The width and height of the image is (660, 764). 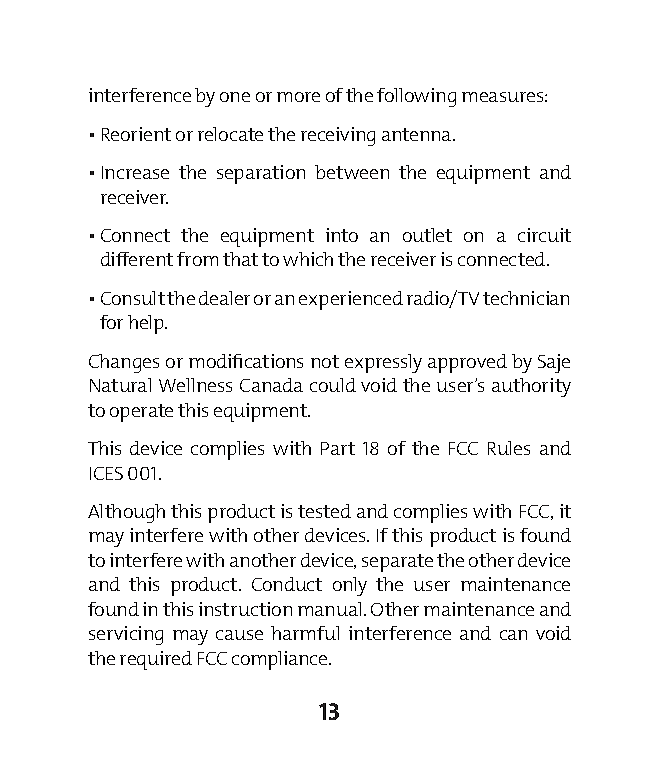 I want to click on receiving, so click(x=338, y=136).
